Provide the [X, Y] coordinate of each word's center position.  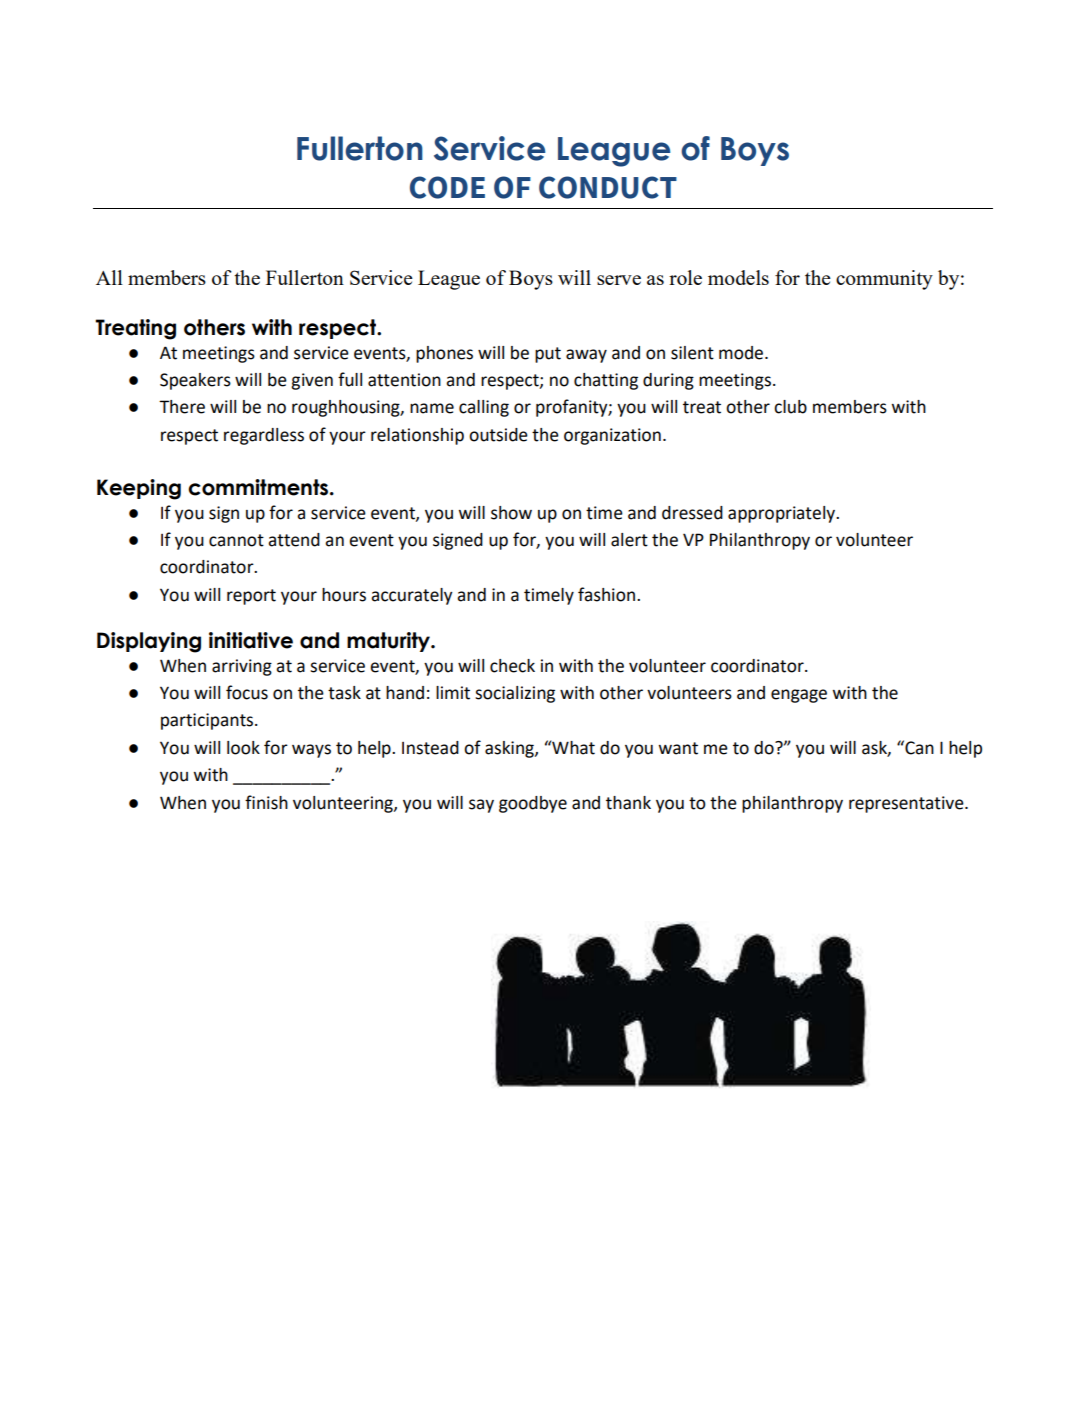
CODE [447, 187]
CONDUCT [608, 187]
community [884, 280]
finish [266, 802]
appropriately [783, 514]
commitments [258, 487]
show [511, 513]
